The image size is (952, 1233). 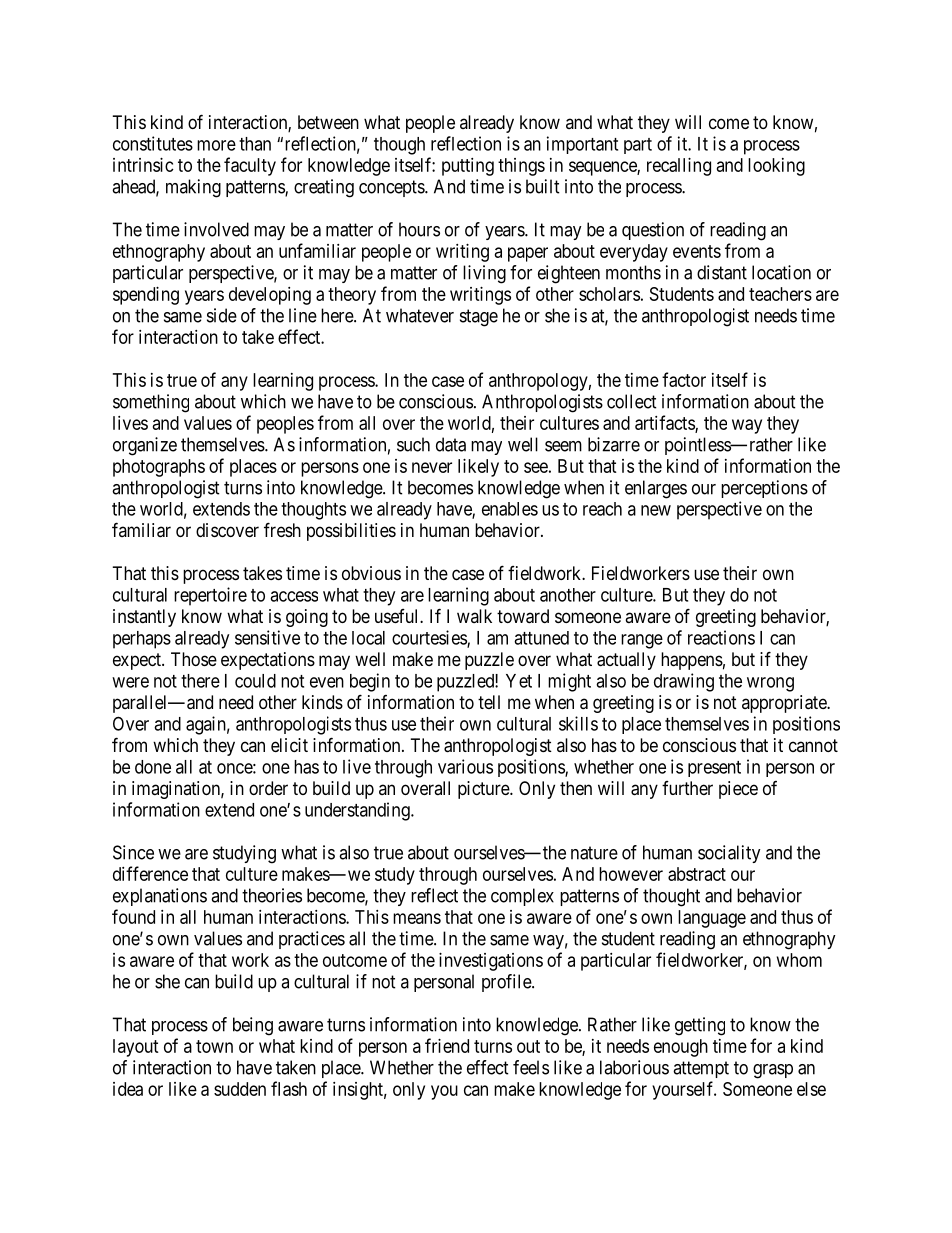 What do you see at coordinates (159, 468) in the image?
I see `photographs` at bounding box center [159, 468].
